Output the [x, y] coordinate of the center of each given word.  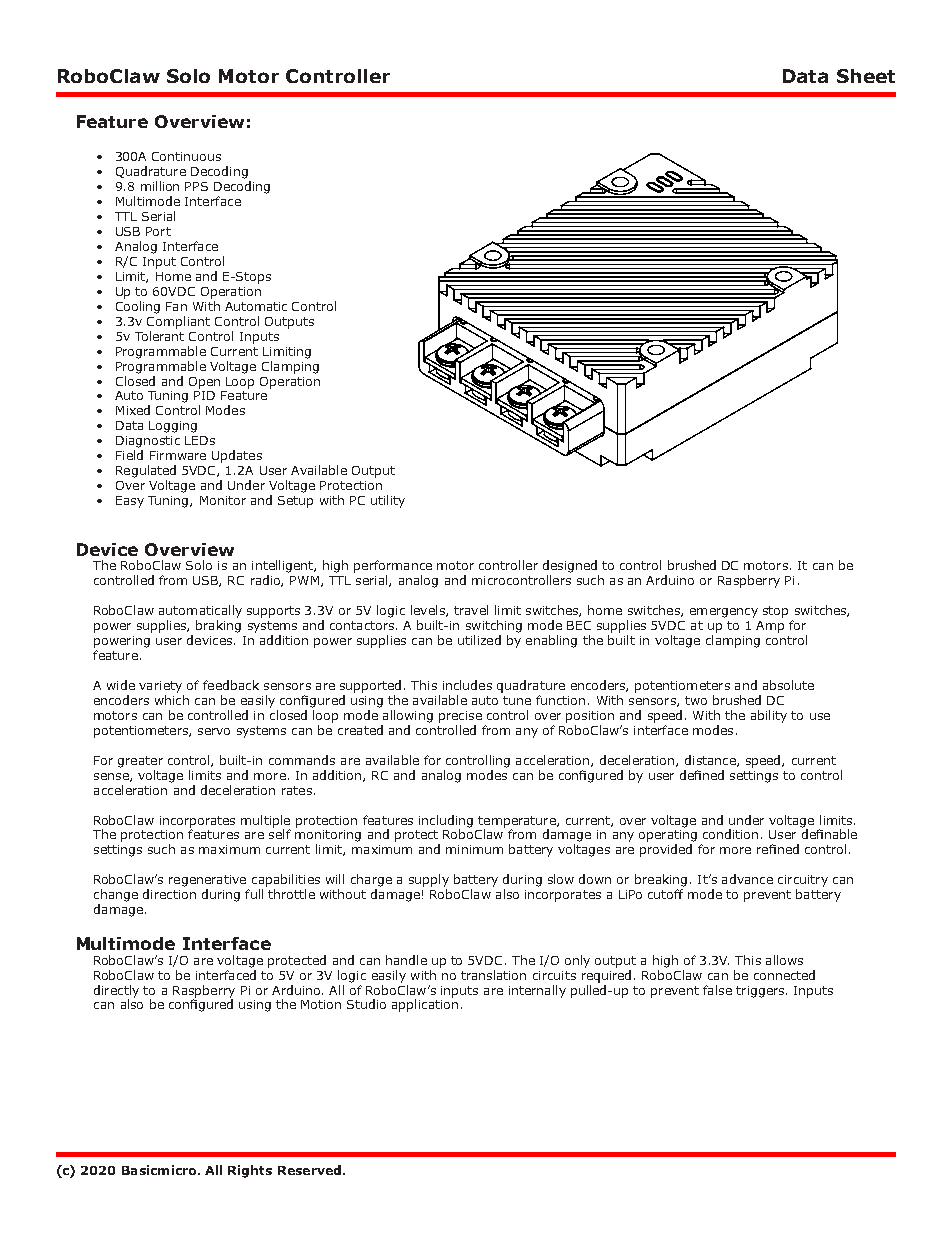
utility [388, 501]
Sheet [866, 76]
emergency [724, 613]
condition [730, 834]
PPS [196, 186]
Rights [250, 1171]
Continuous [186, 156]
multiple [265, 821]
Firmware [178, 455]
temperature [518, 822]
